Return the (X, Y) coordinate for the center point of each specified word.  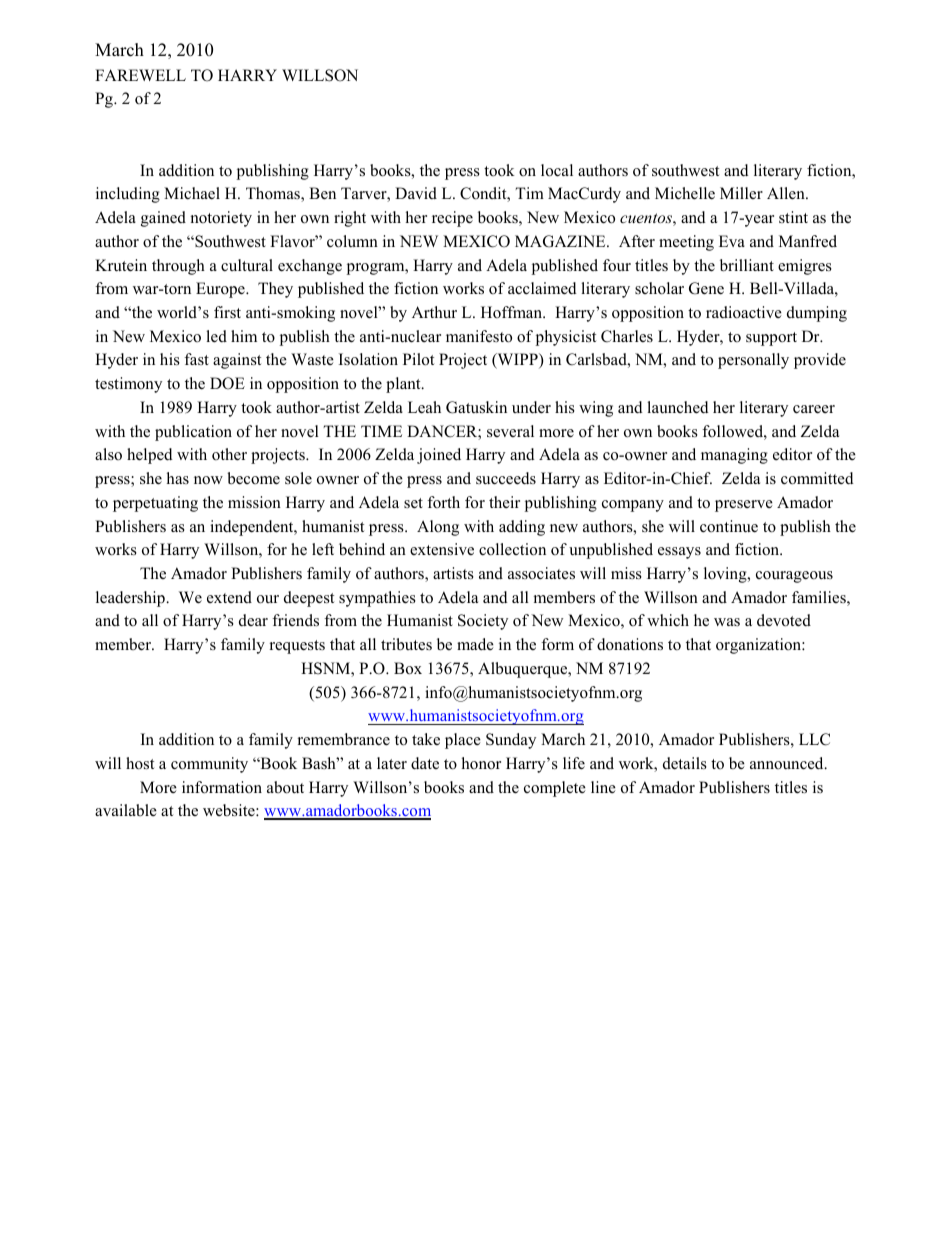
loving (726, 575)
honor (481, 763)
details (685, 763)
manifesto (479, 336)
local (557, 170)
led (216, 336)
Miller (741, 193)
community (209, 765)
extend (229, 597)
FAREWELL (140, 75)
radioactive (744, 312)
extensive (442, 549)
